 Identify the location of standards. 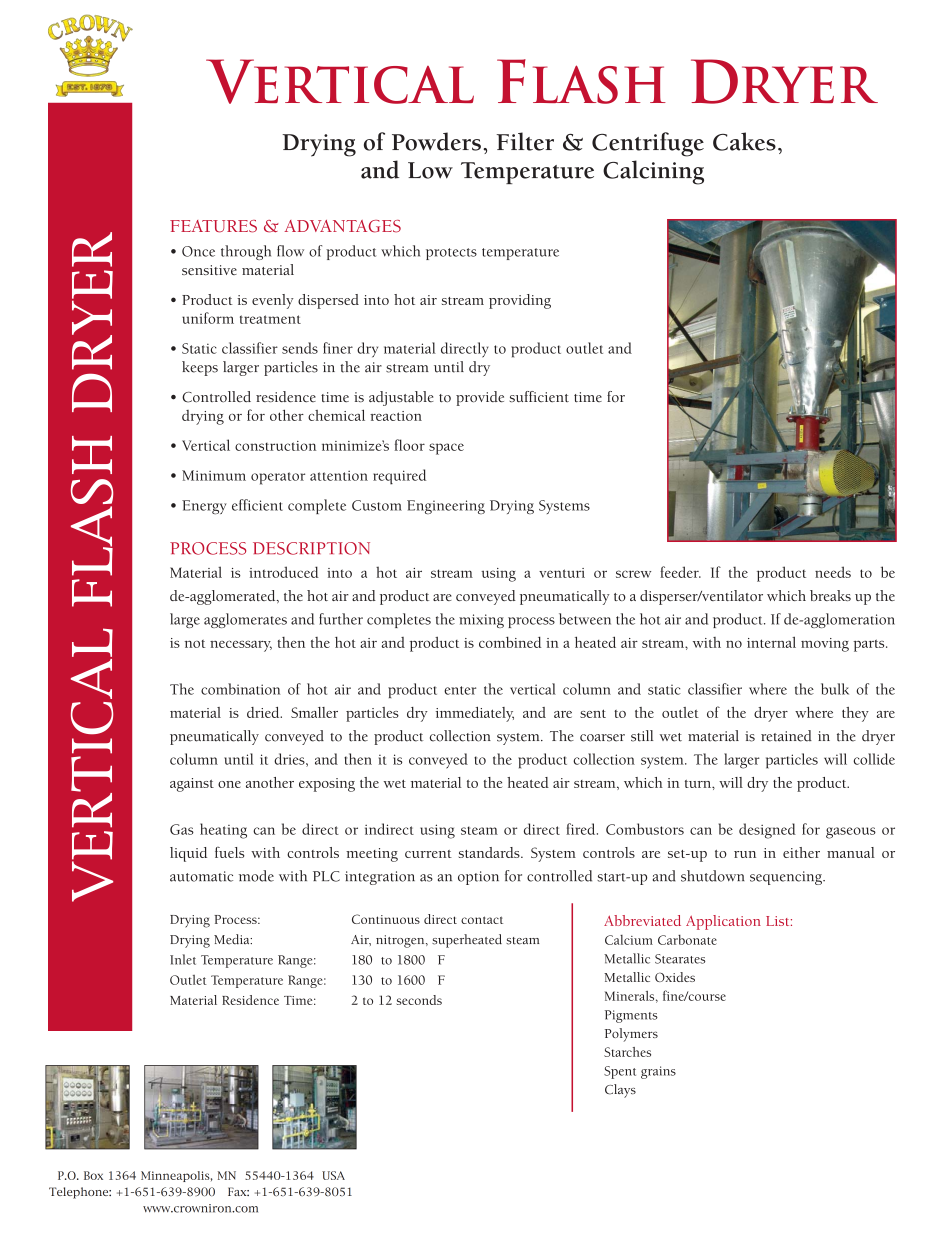
(490, 852).
